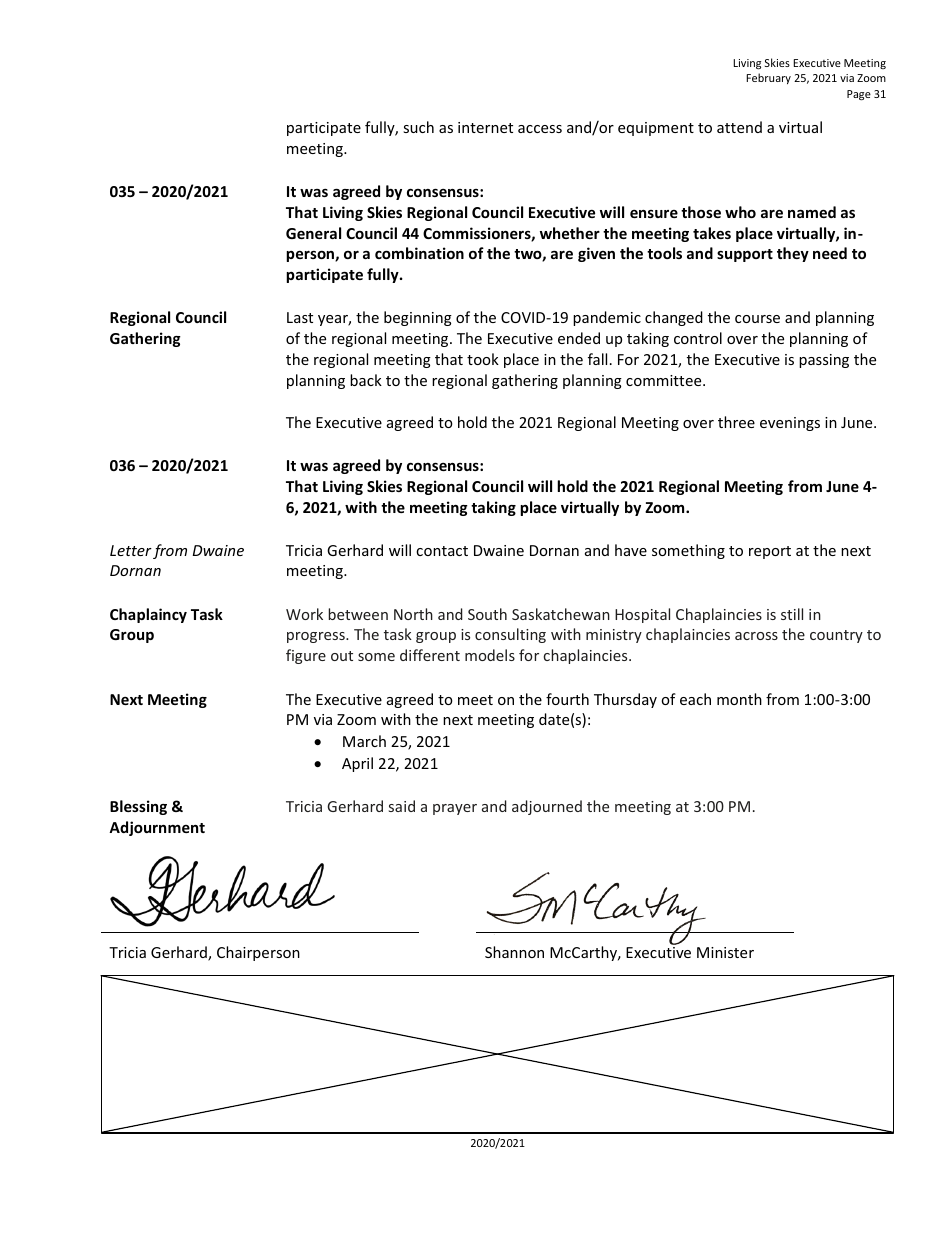 The width and height of the screenshot is (952, 1233). I want to click on February, so click(768, 78).
